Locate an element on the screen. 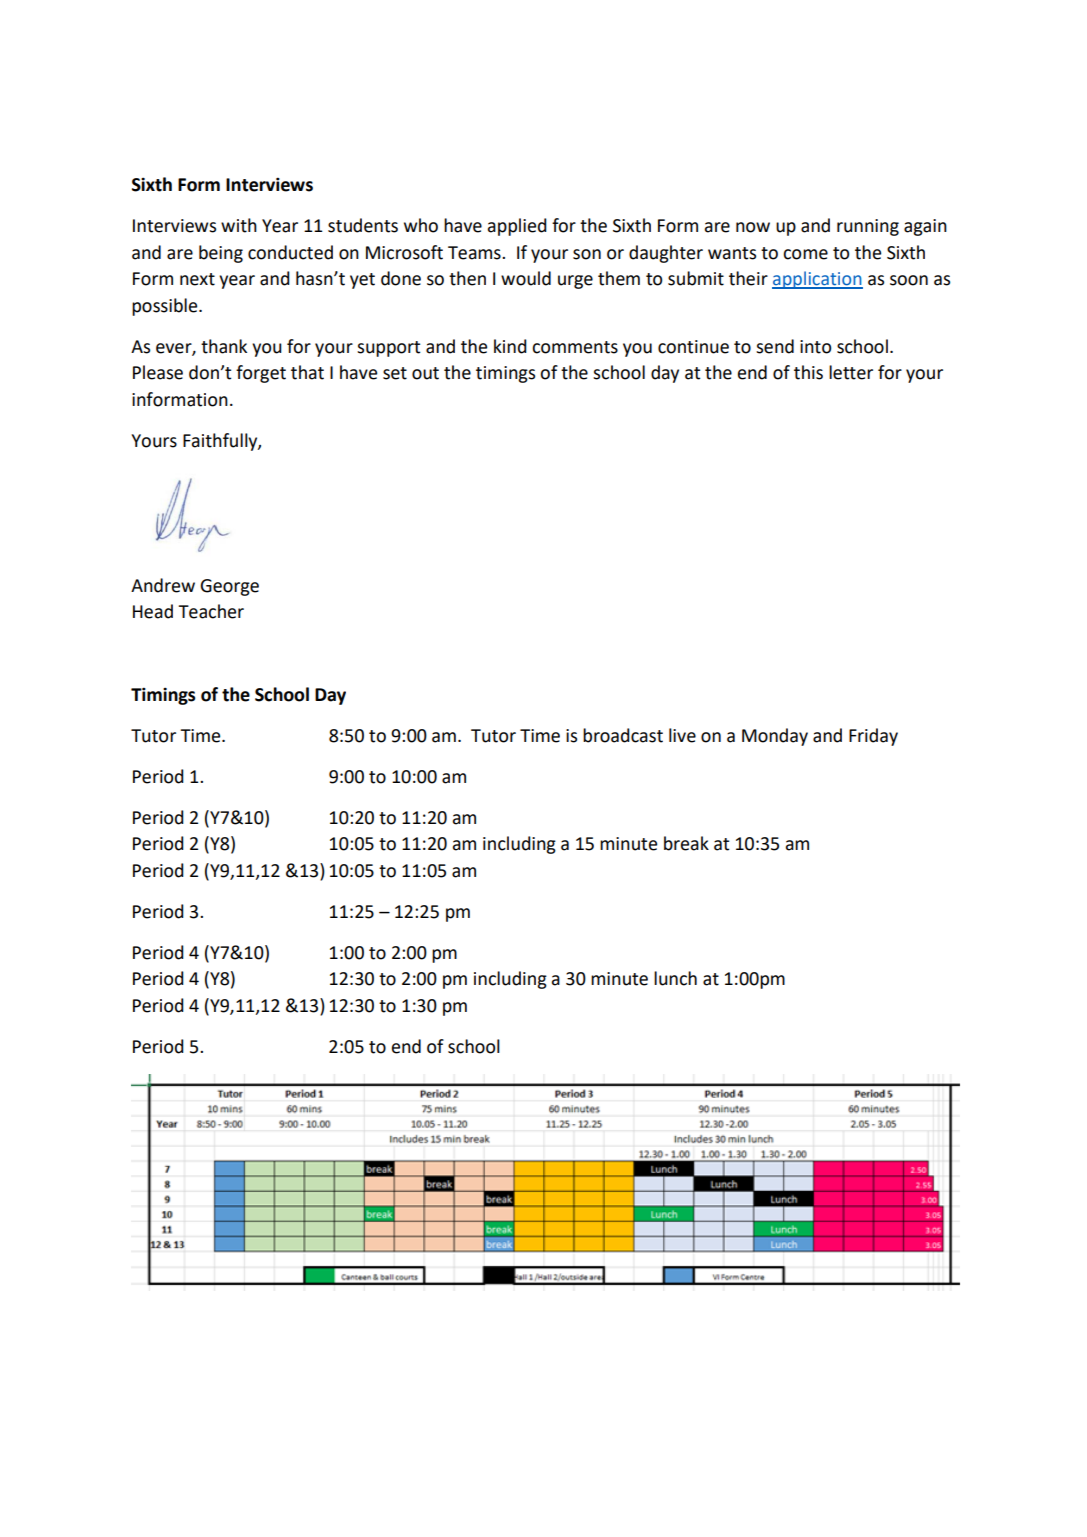  being is located at coordinates (221, 254).
